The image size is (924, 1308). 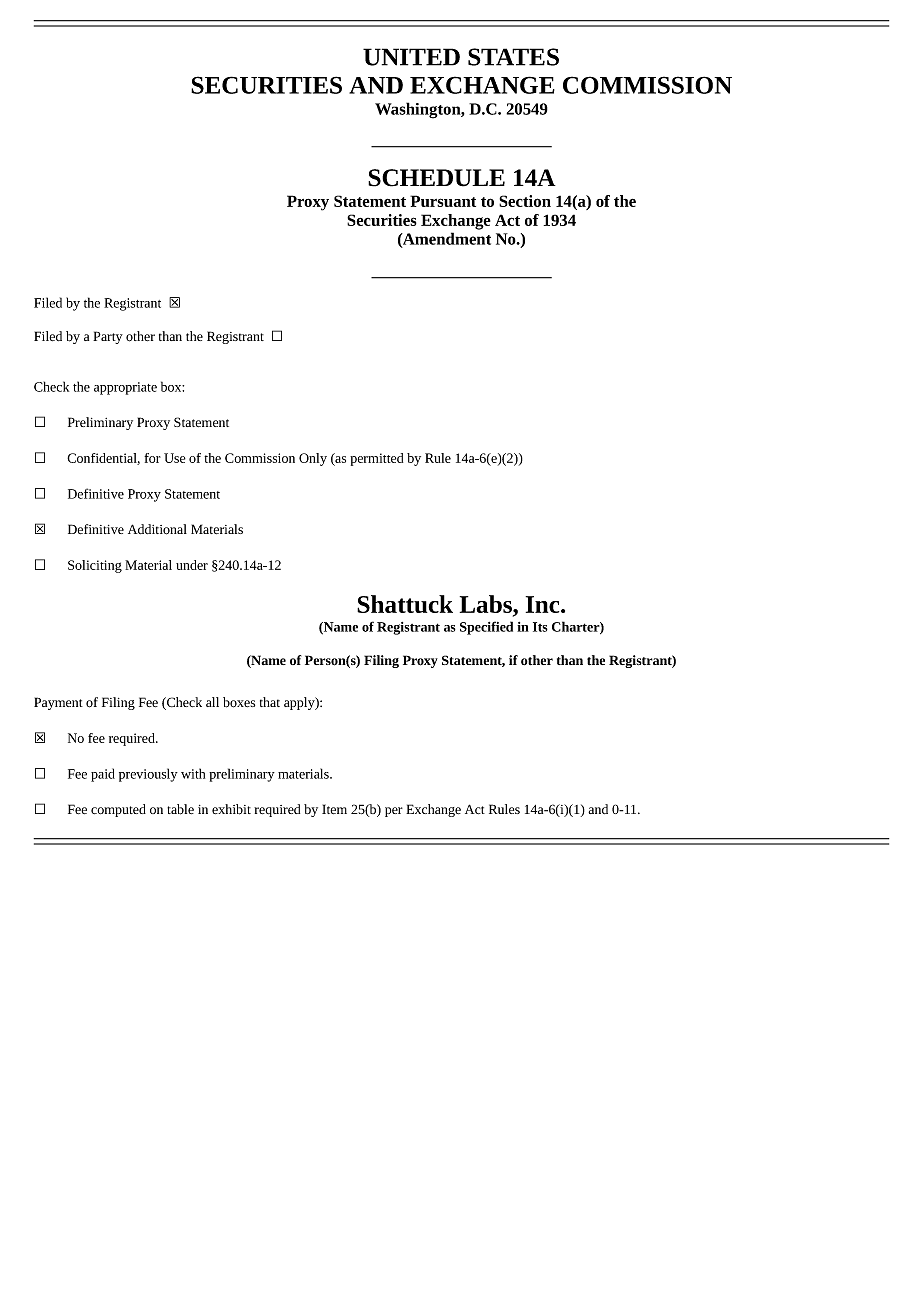 What do you see at coordinates (376, 459) in the screenshot?
I see `permitted` at bounding box center [376, 459].
